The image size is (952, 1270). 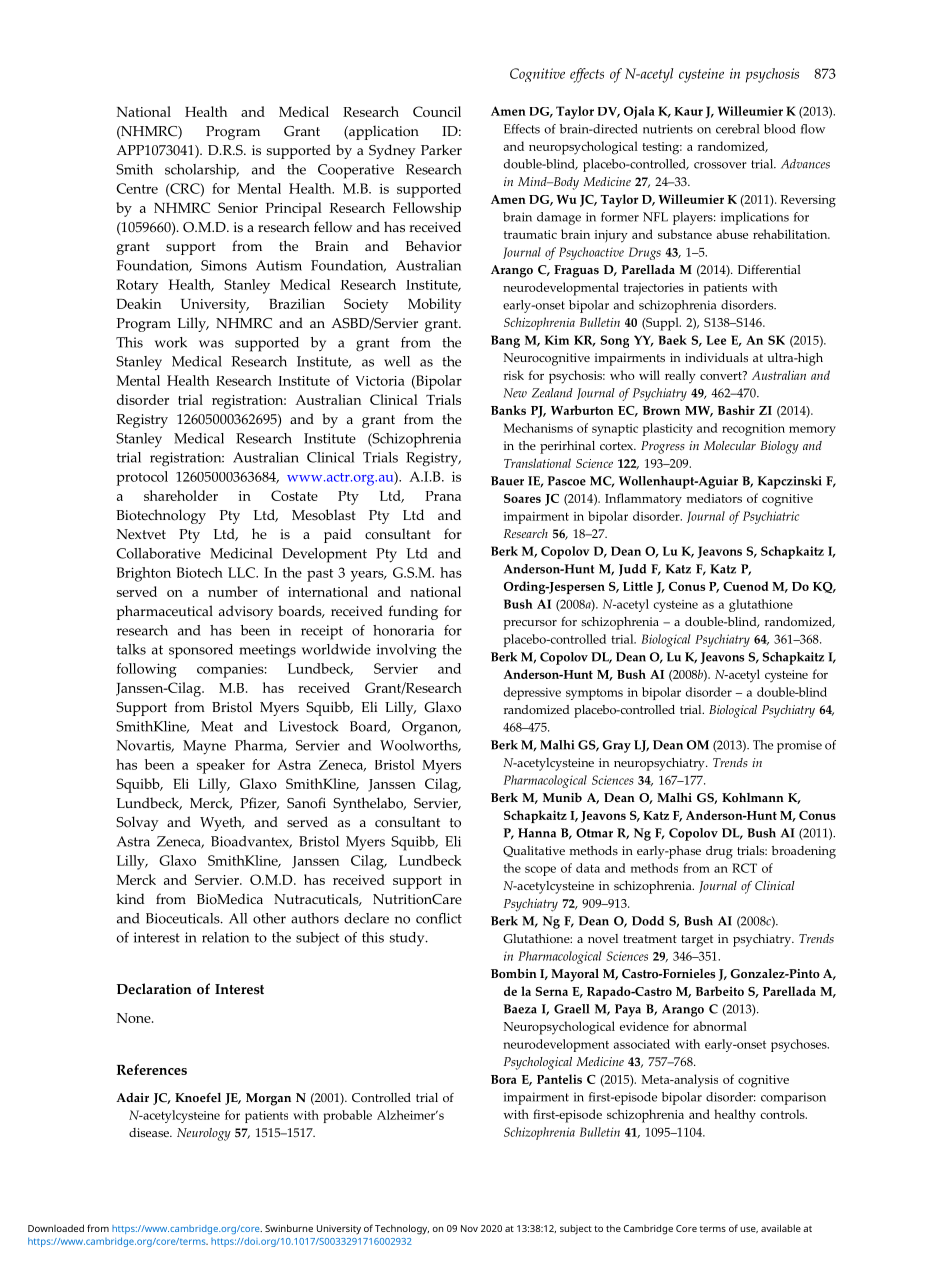 What do you see at coordinates (406, 651) in the page?
I see `involving` at bounding box center [406, 651].
